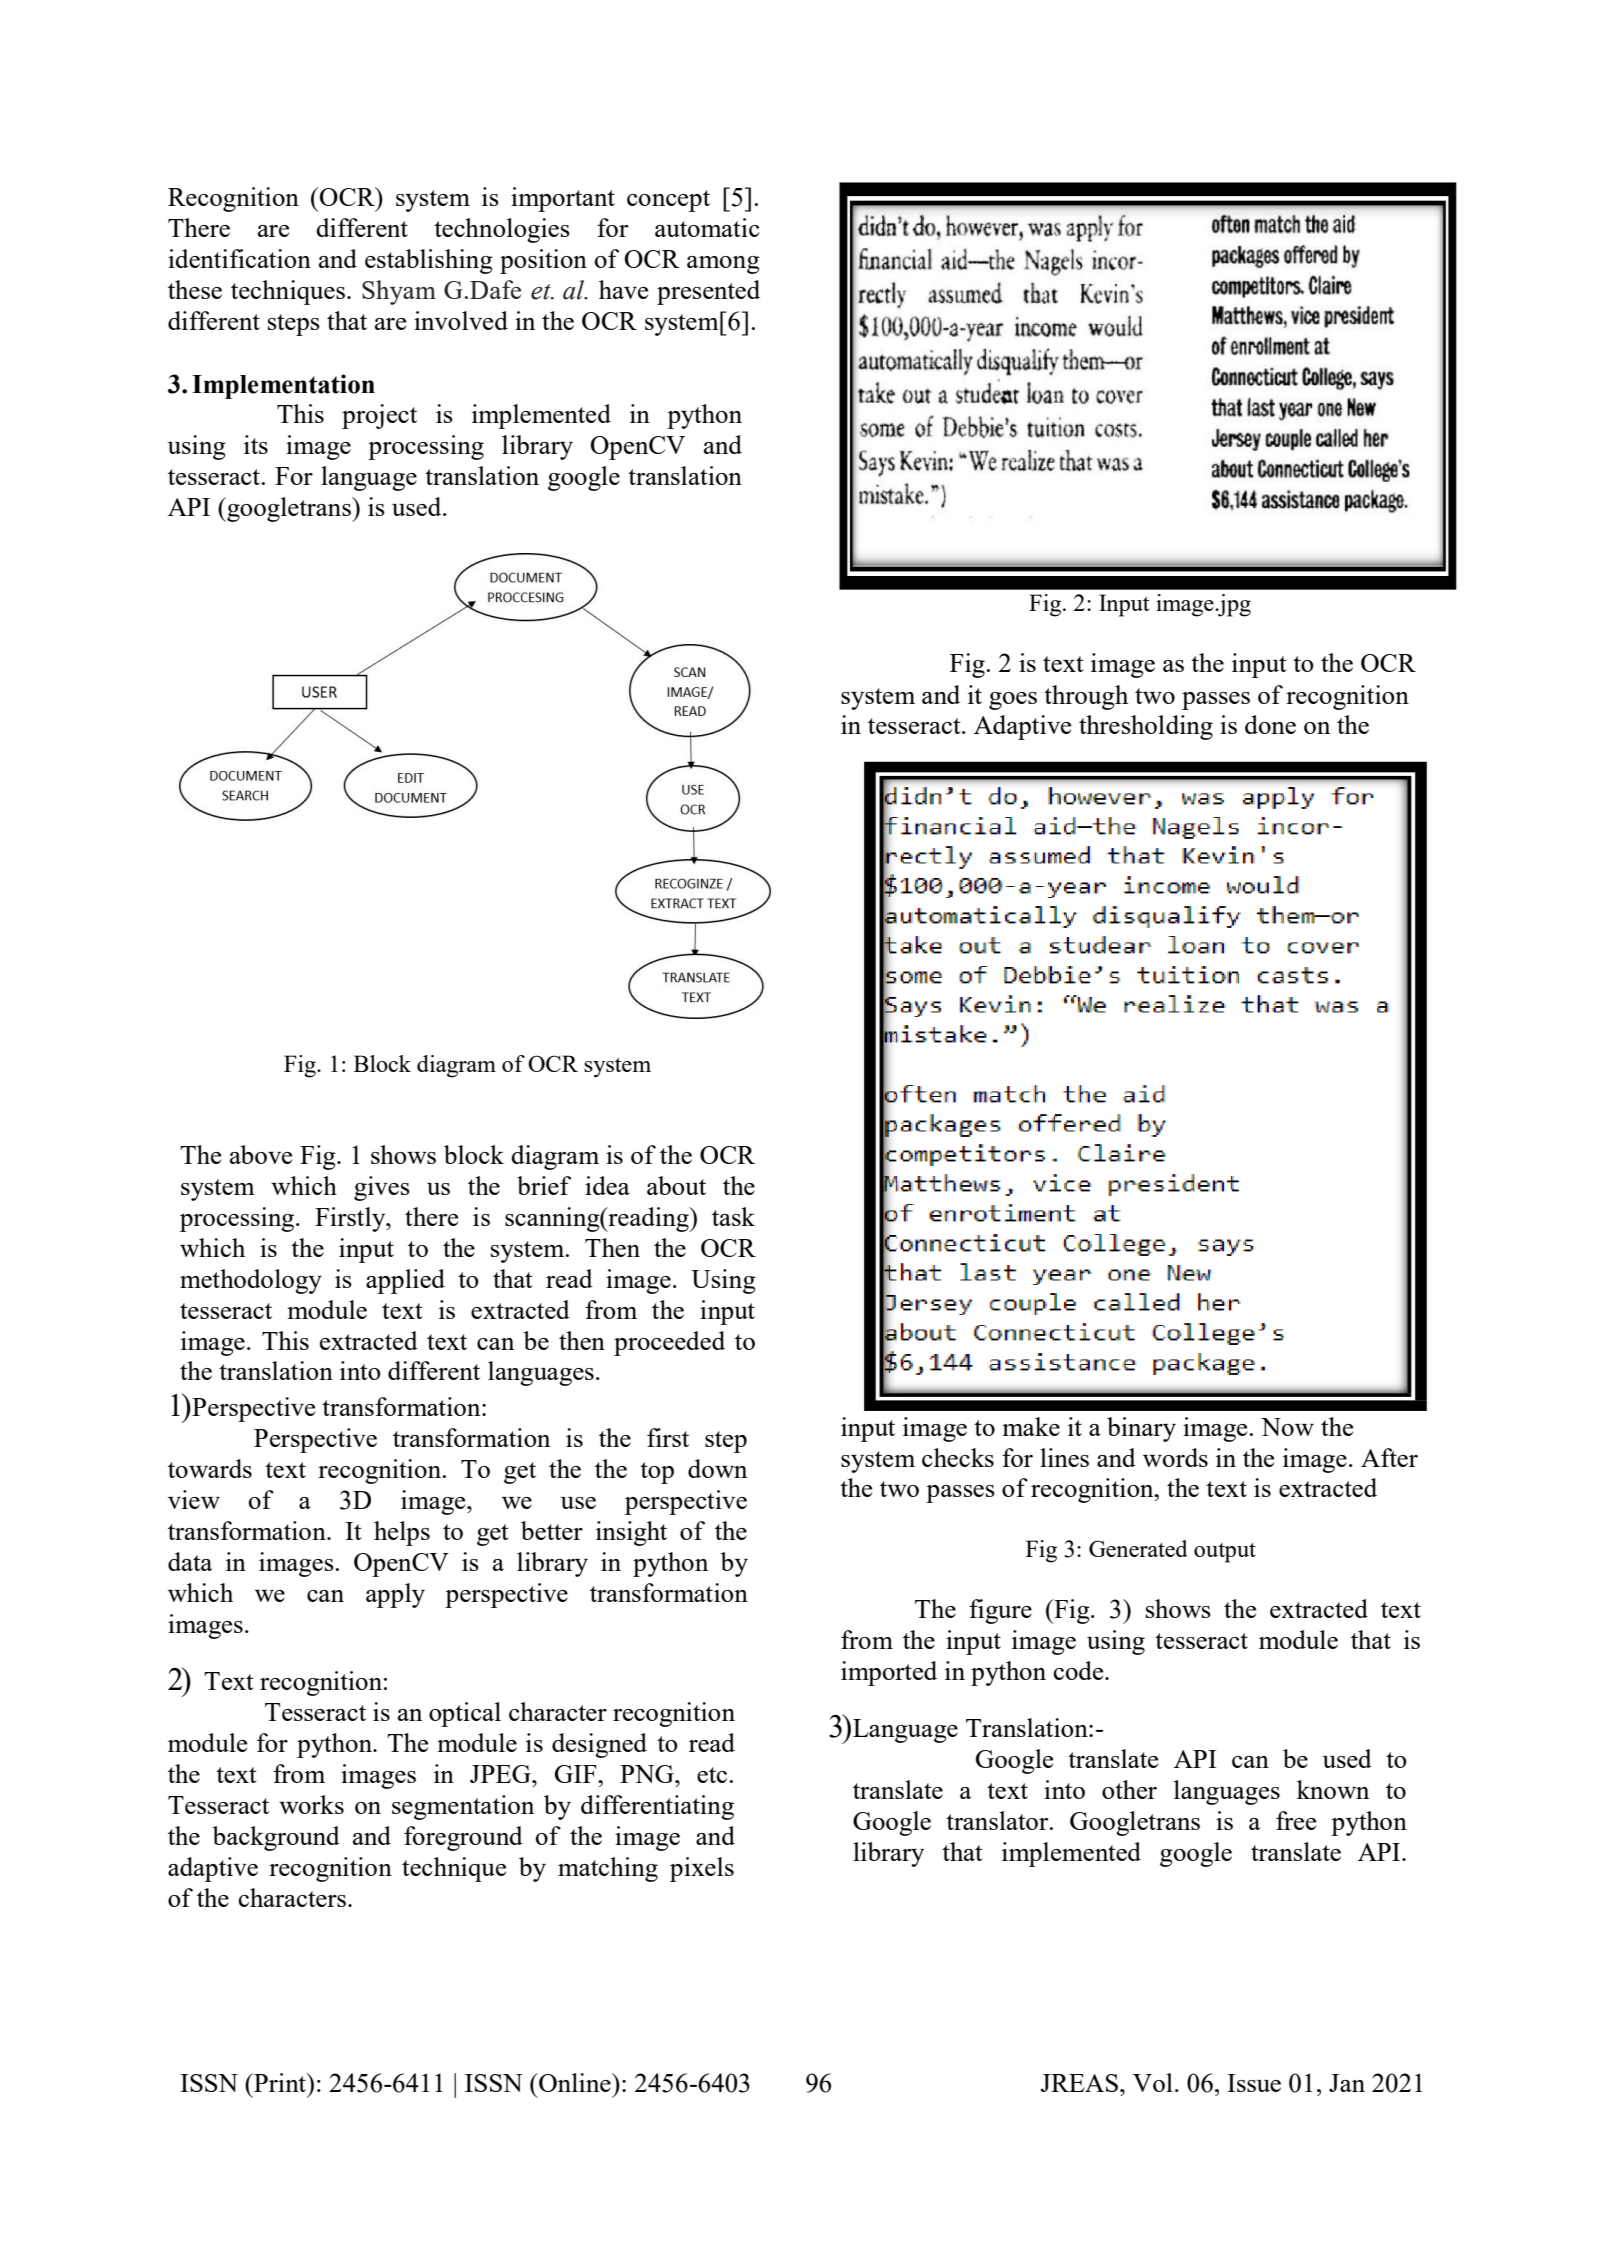 This screenshot has width=1601, height=2263. What do you see at coordinates (1141, 1429) in the screenshot?
I see `binary` at bounding box center [1141, 1429].
